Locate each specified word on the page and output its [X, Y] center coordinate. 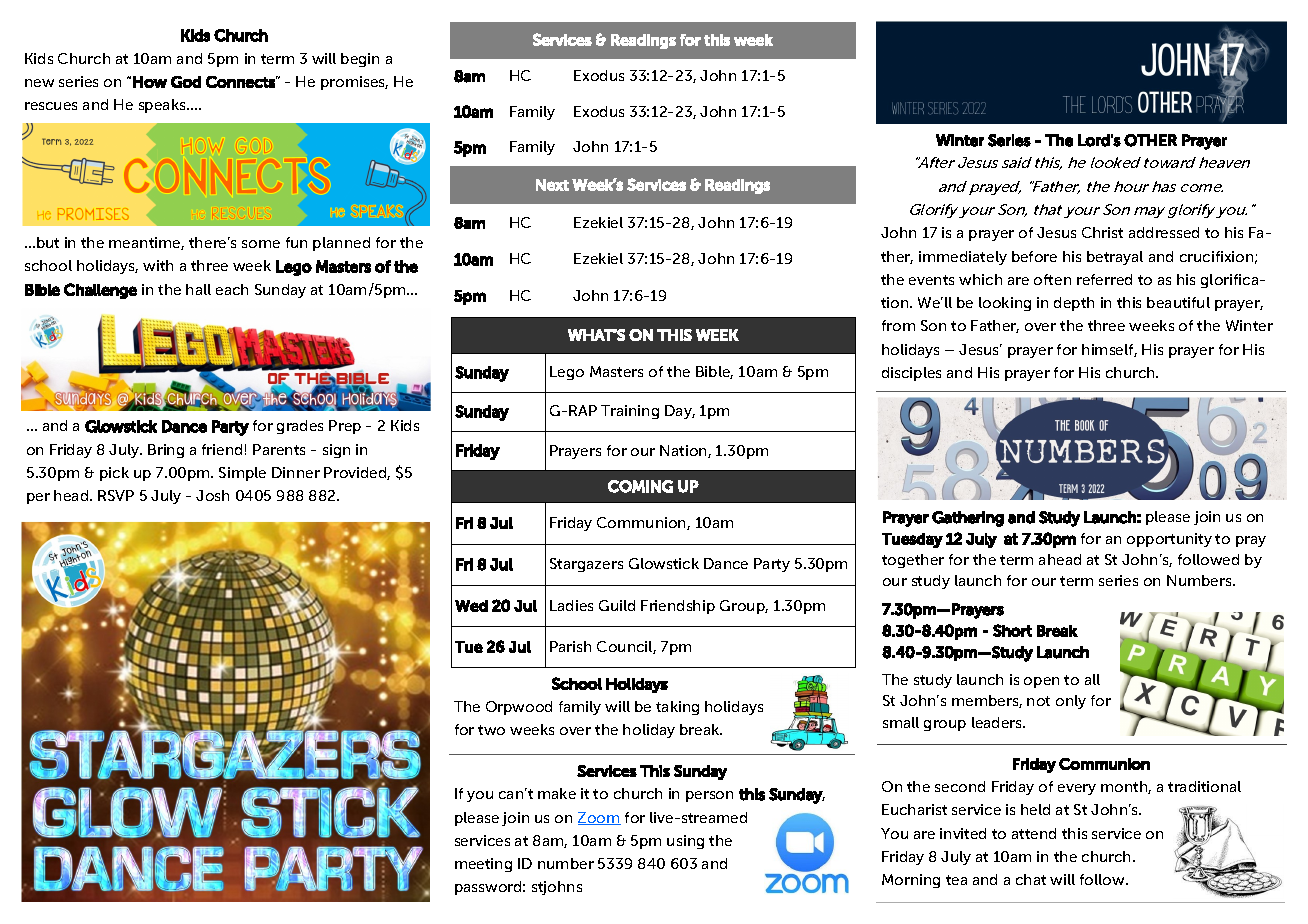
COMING [640, 486]
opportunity [1169, 540]
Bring [166, 451]
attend [1034, 833]
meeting [483, 865]
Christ [1102, 232]
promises [354, 83]
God [186, 82]
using [685, 842]
